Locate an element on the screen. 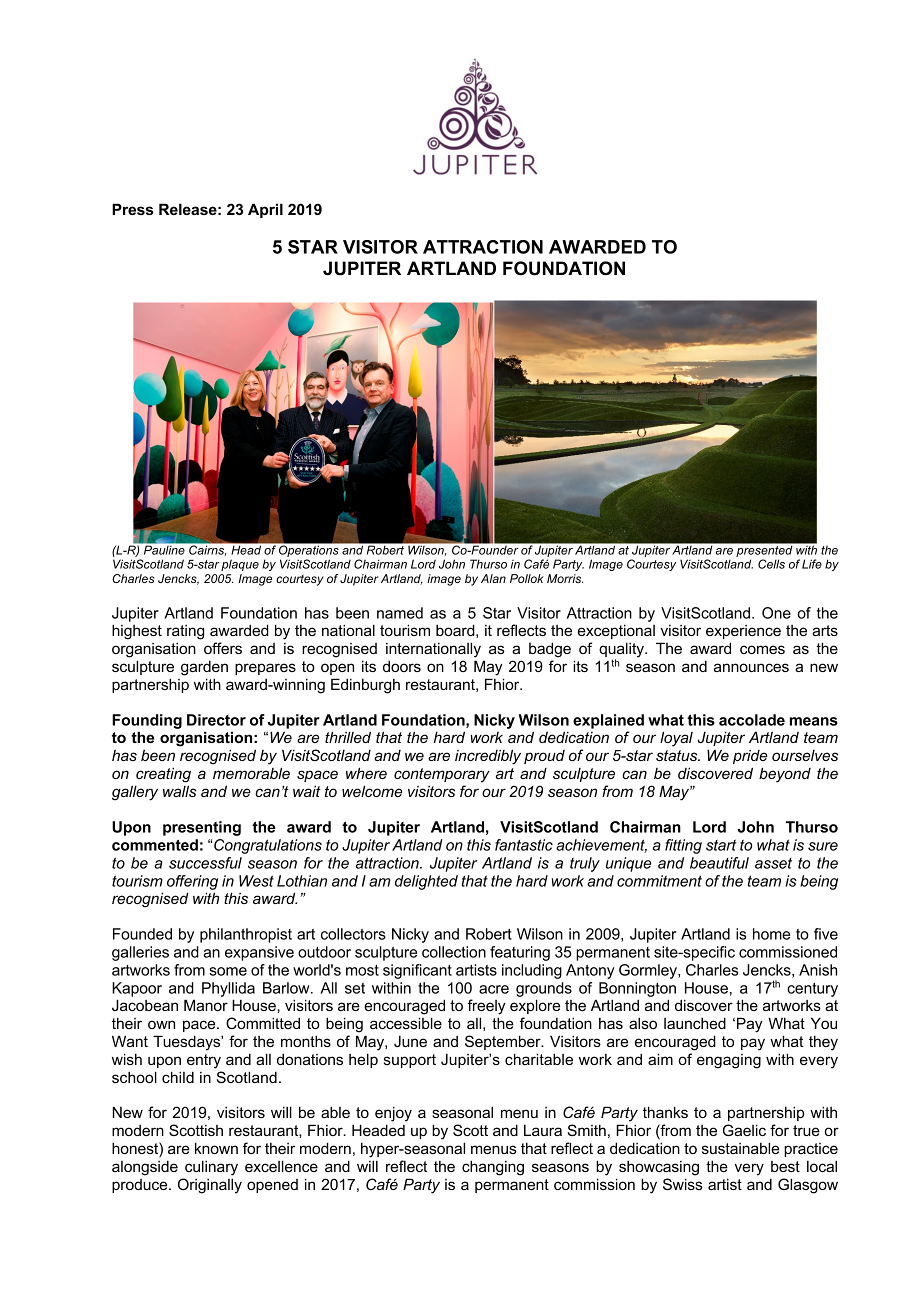 The width and height of the screenshot is (924, 1308). Cells is located at coordinates (771, 564).
